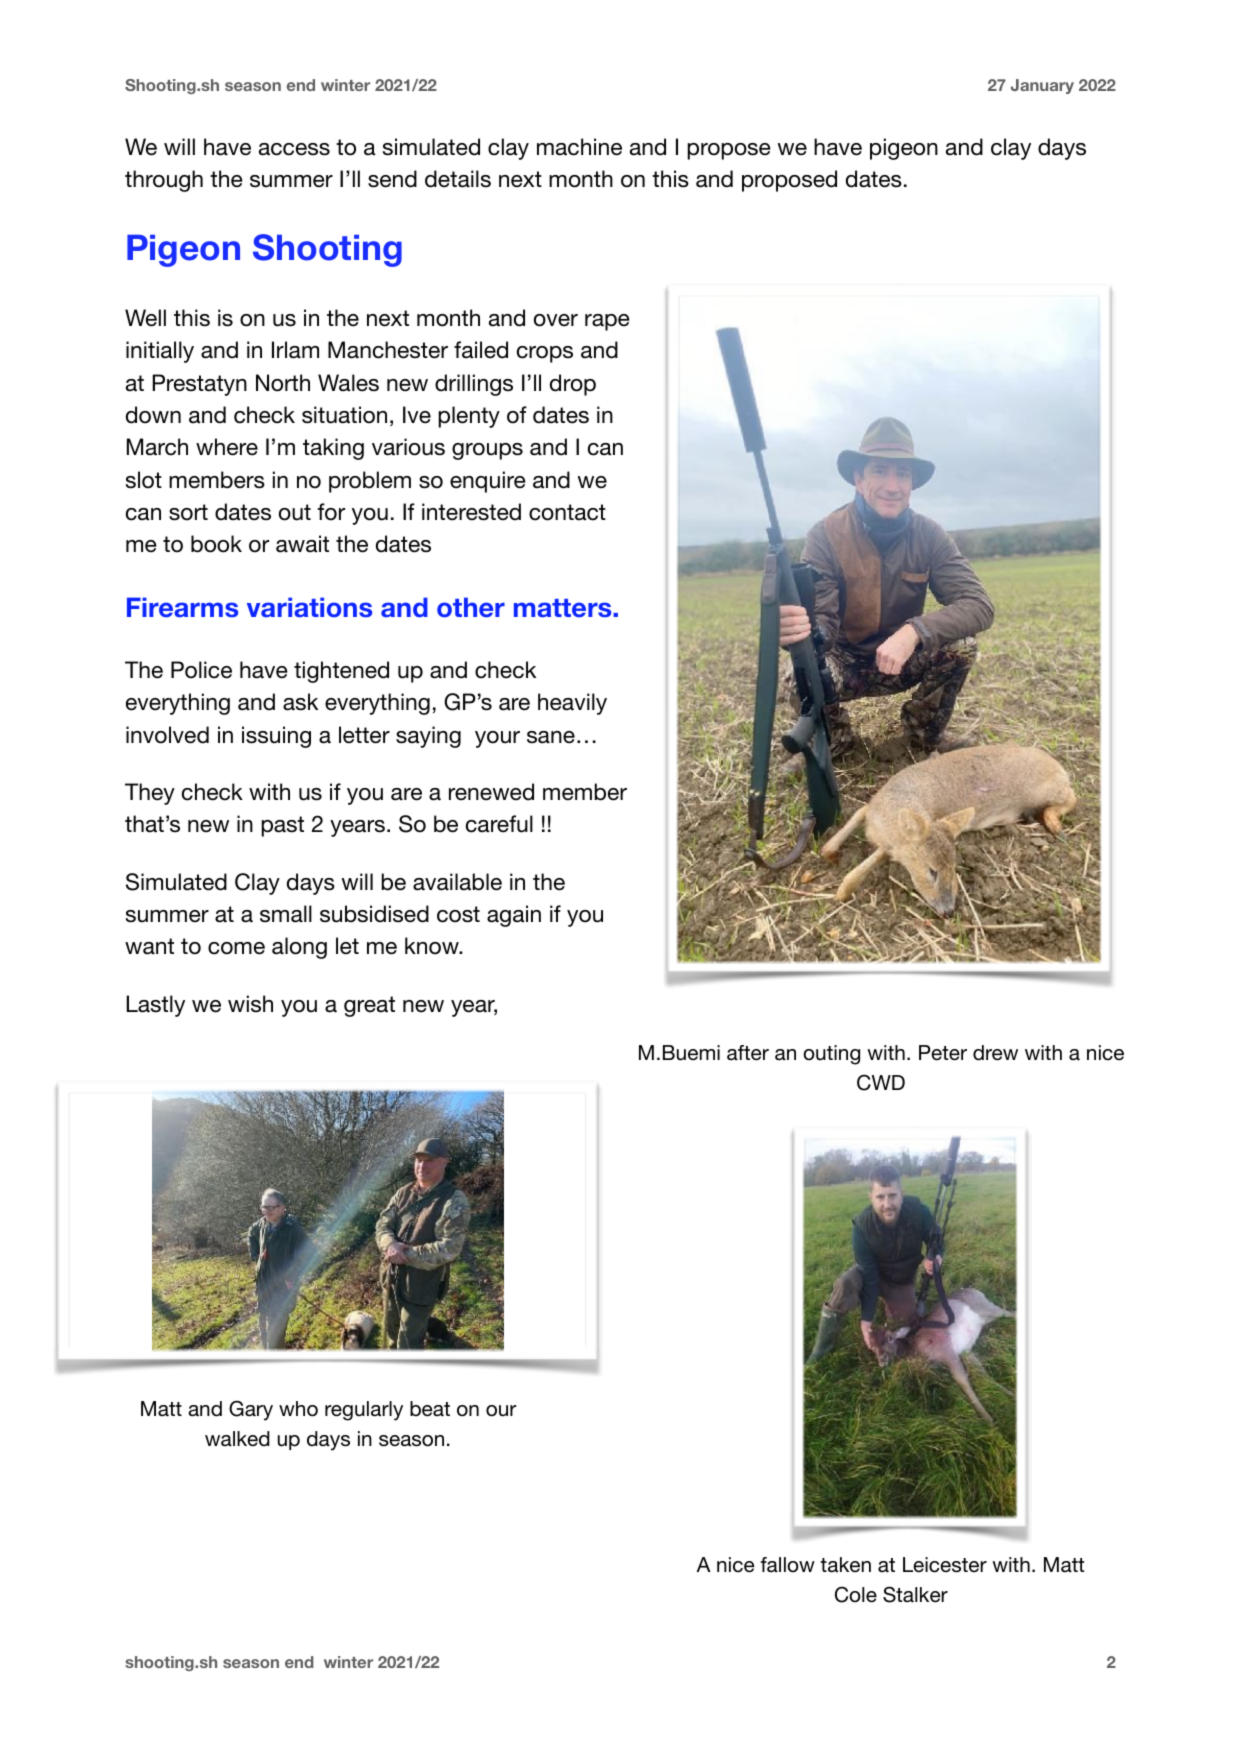 This screenshot has width=1241, height=1756. What do you see at coordinates (943, 1053) in the screenshot?
I see `Peter` at bounding box center [943, 1053].
